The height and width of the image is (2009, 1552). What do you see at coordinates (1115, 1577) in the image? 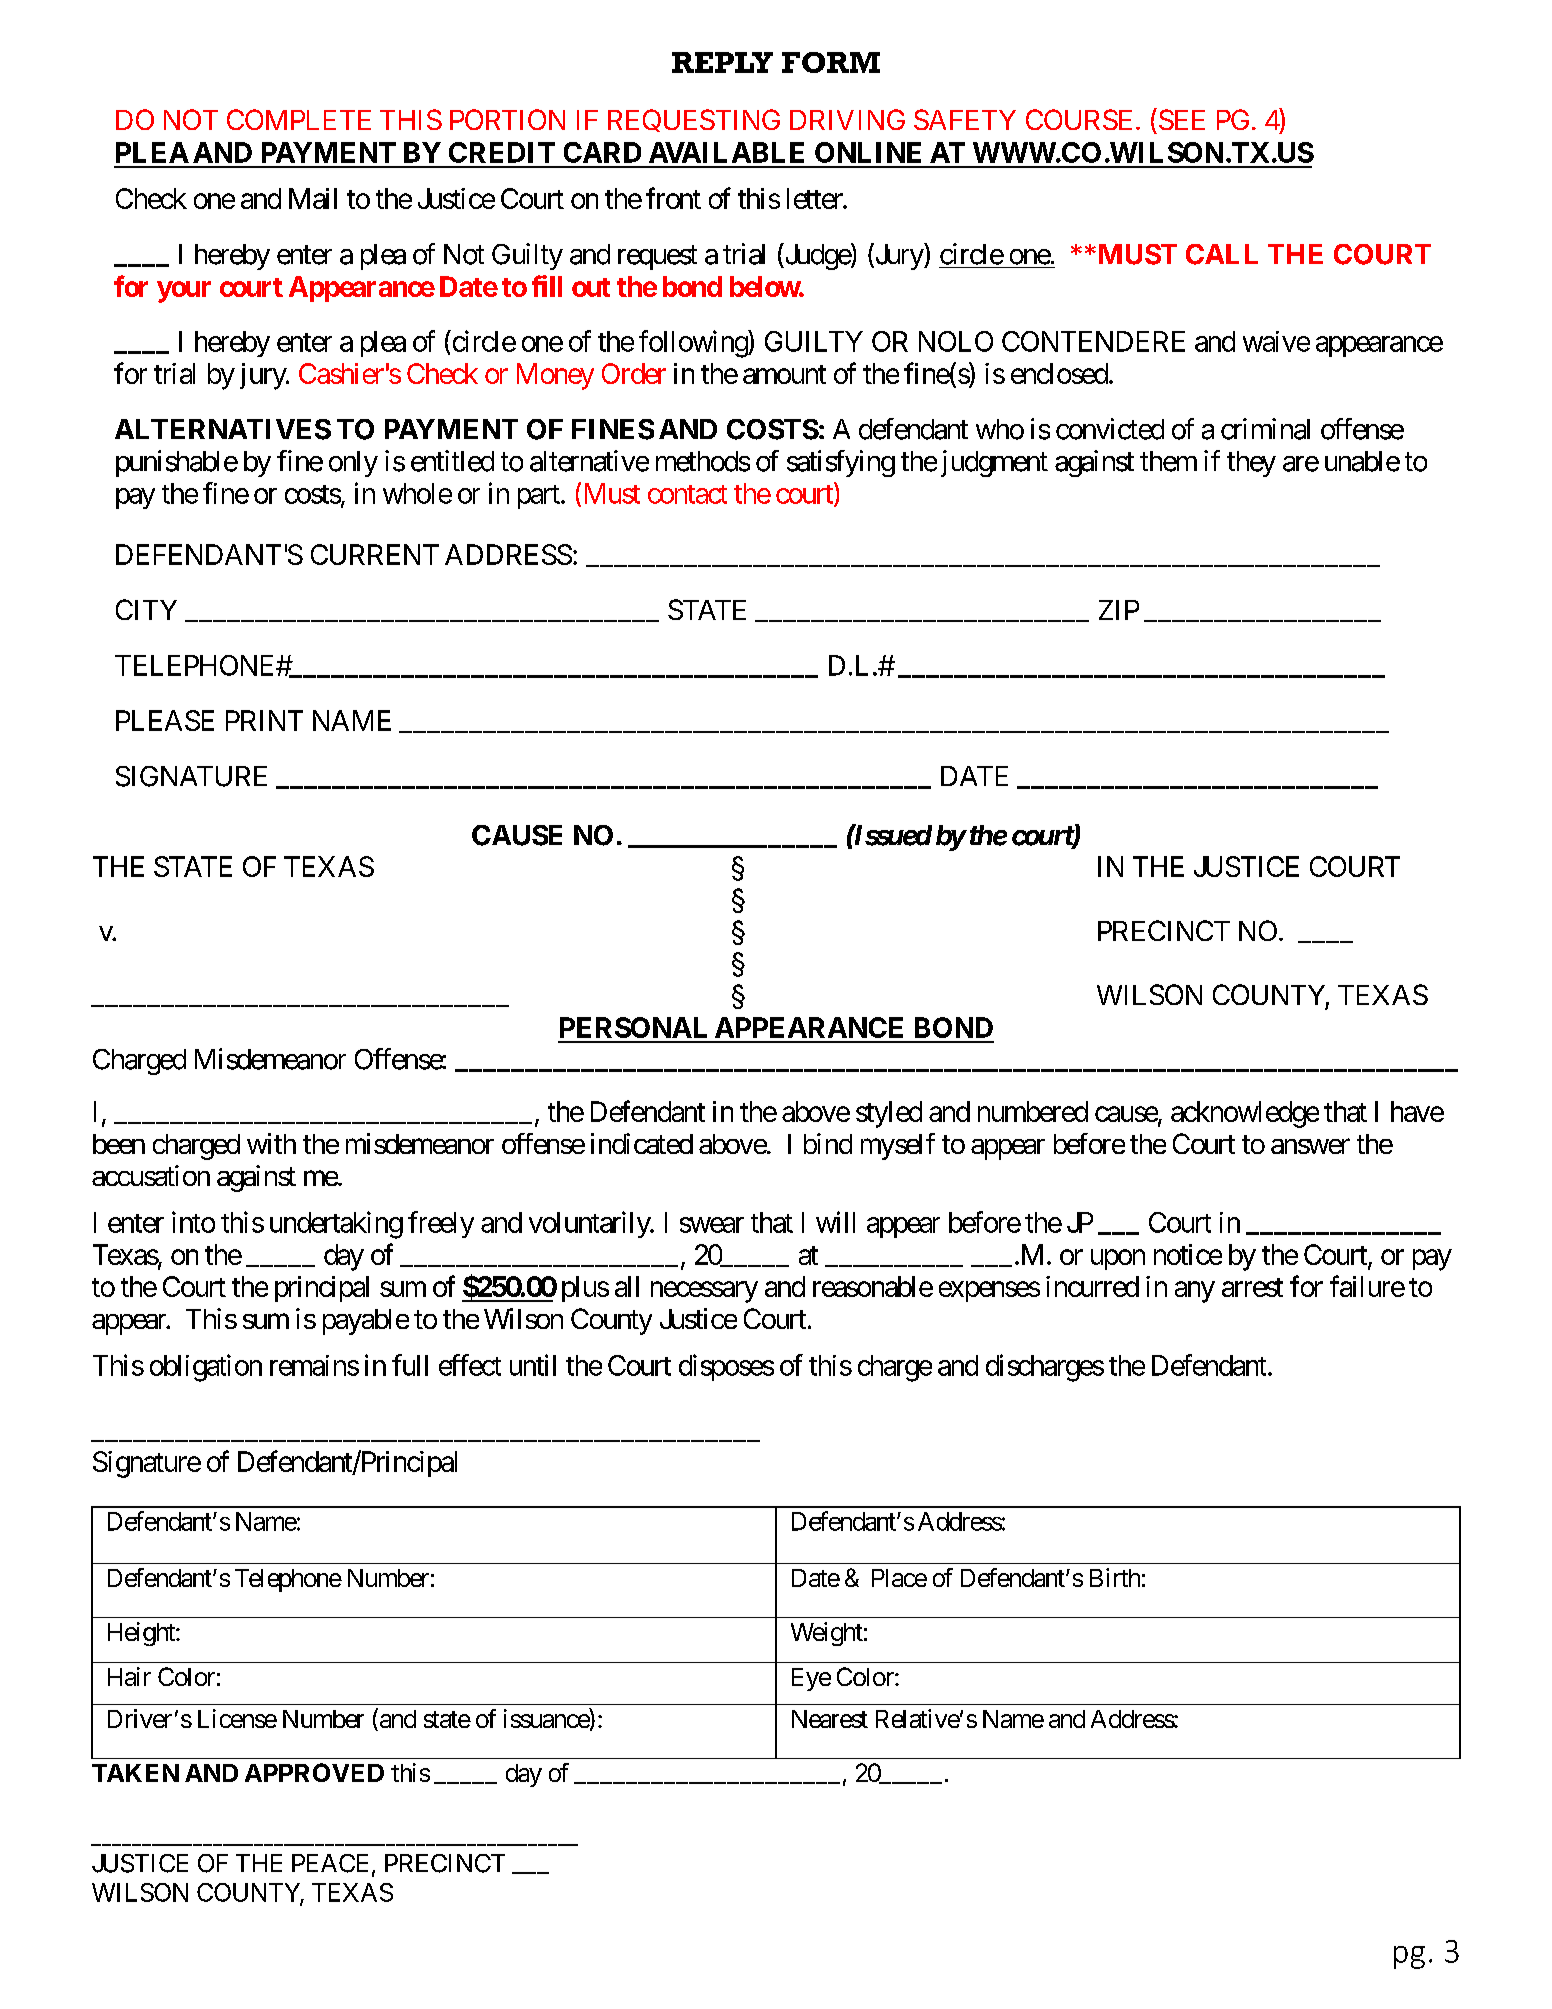
I see `Birth` at bounding box center [1115, 1577].
